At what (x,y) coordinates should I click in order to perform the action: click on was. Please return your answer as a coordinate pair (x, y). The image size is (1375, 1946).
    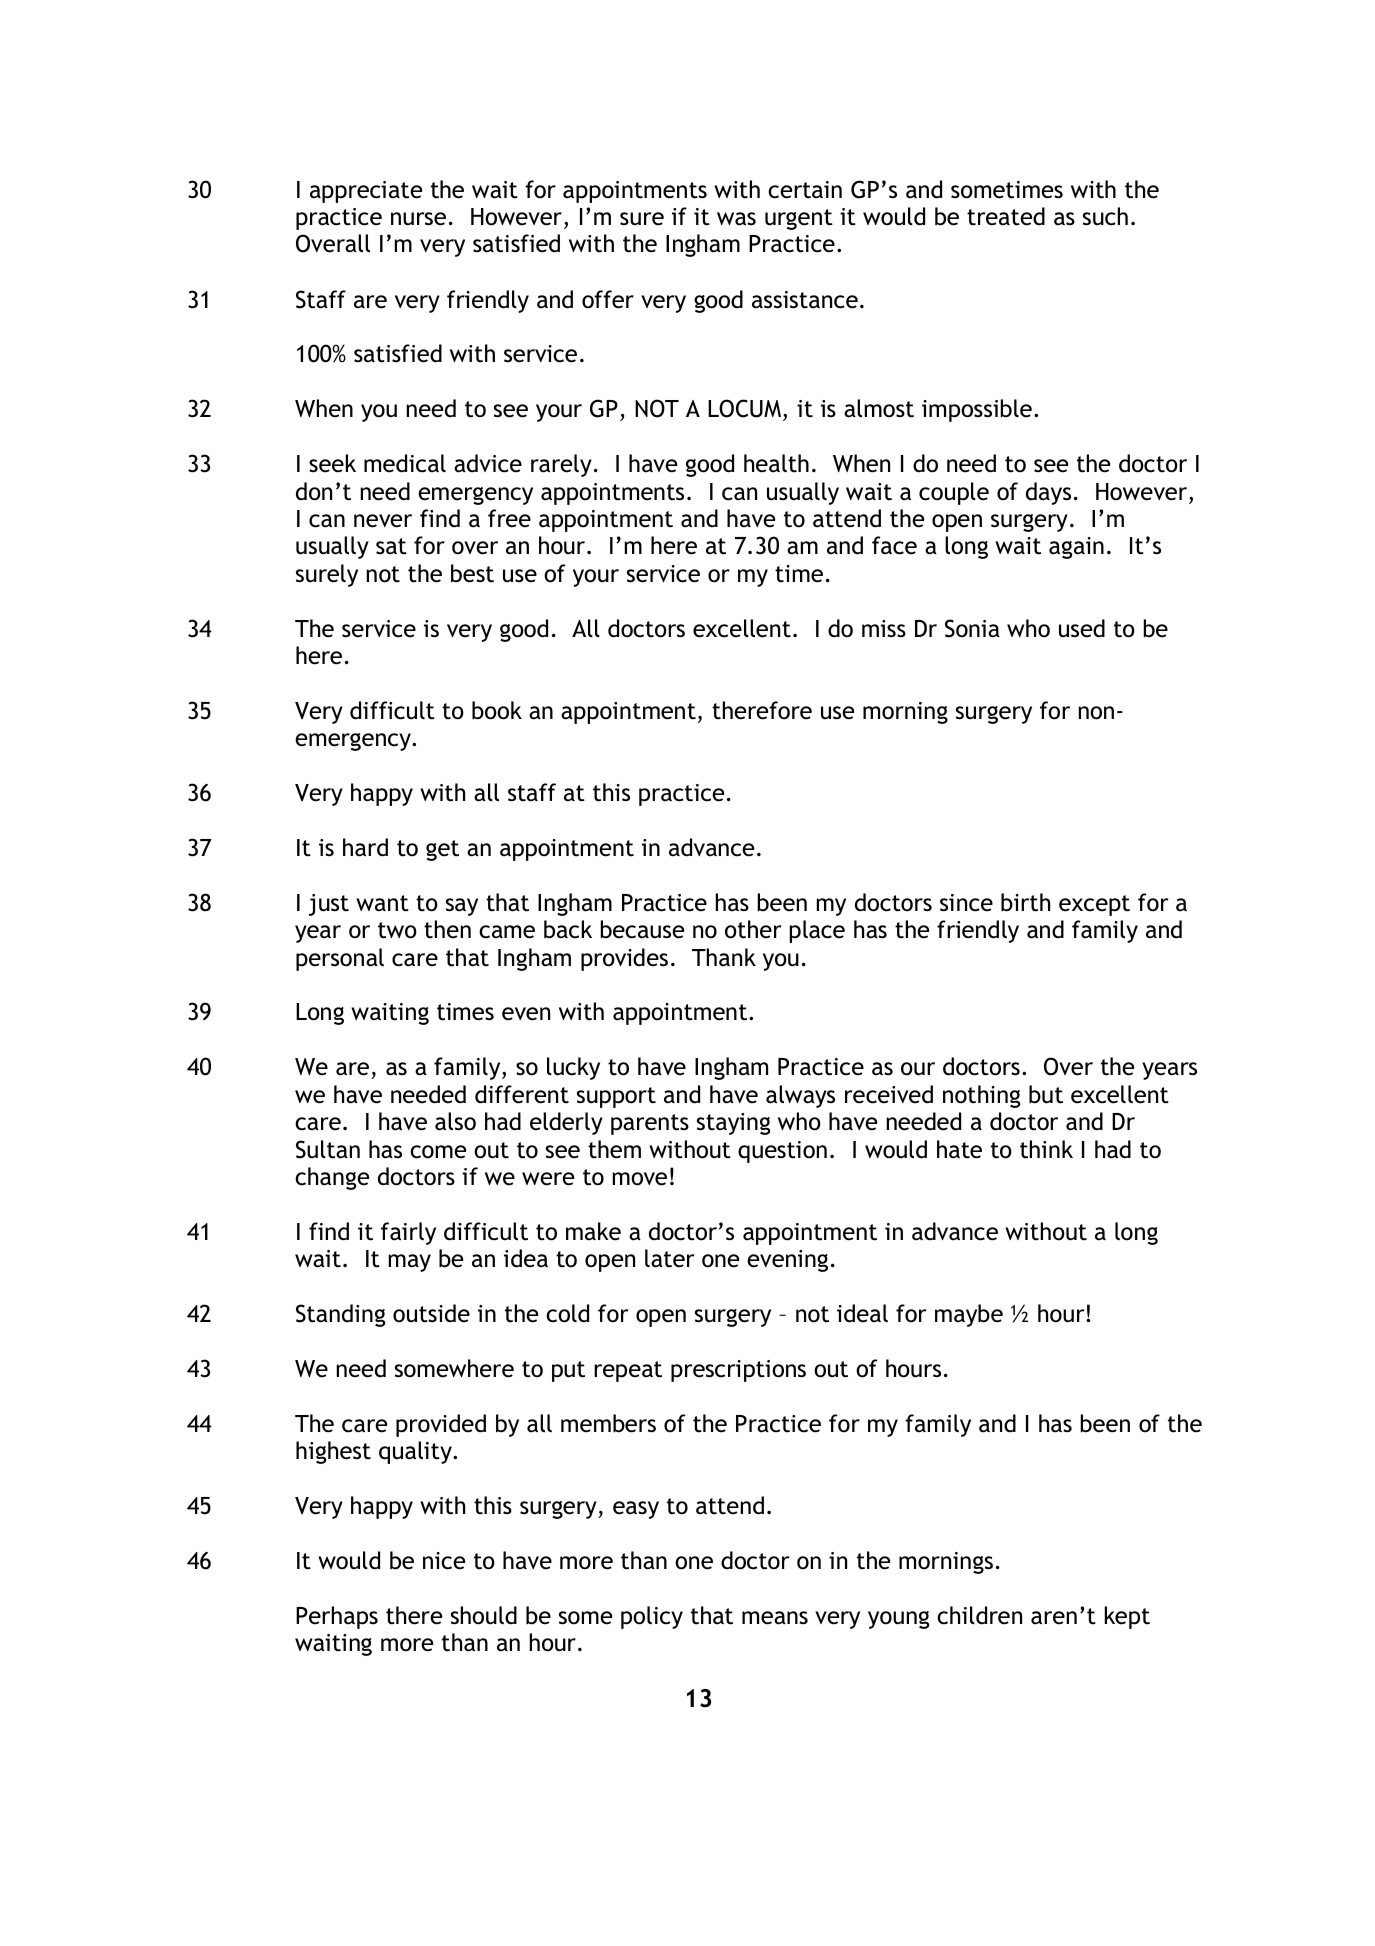
    Looking at the image, I should click on (736, 219).
